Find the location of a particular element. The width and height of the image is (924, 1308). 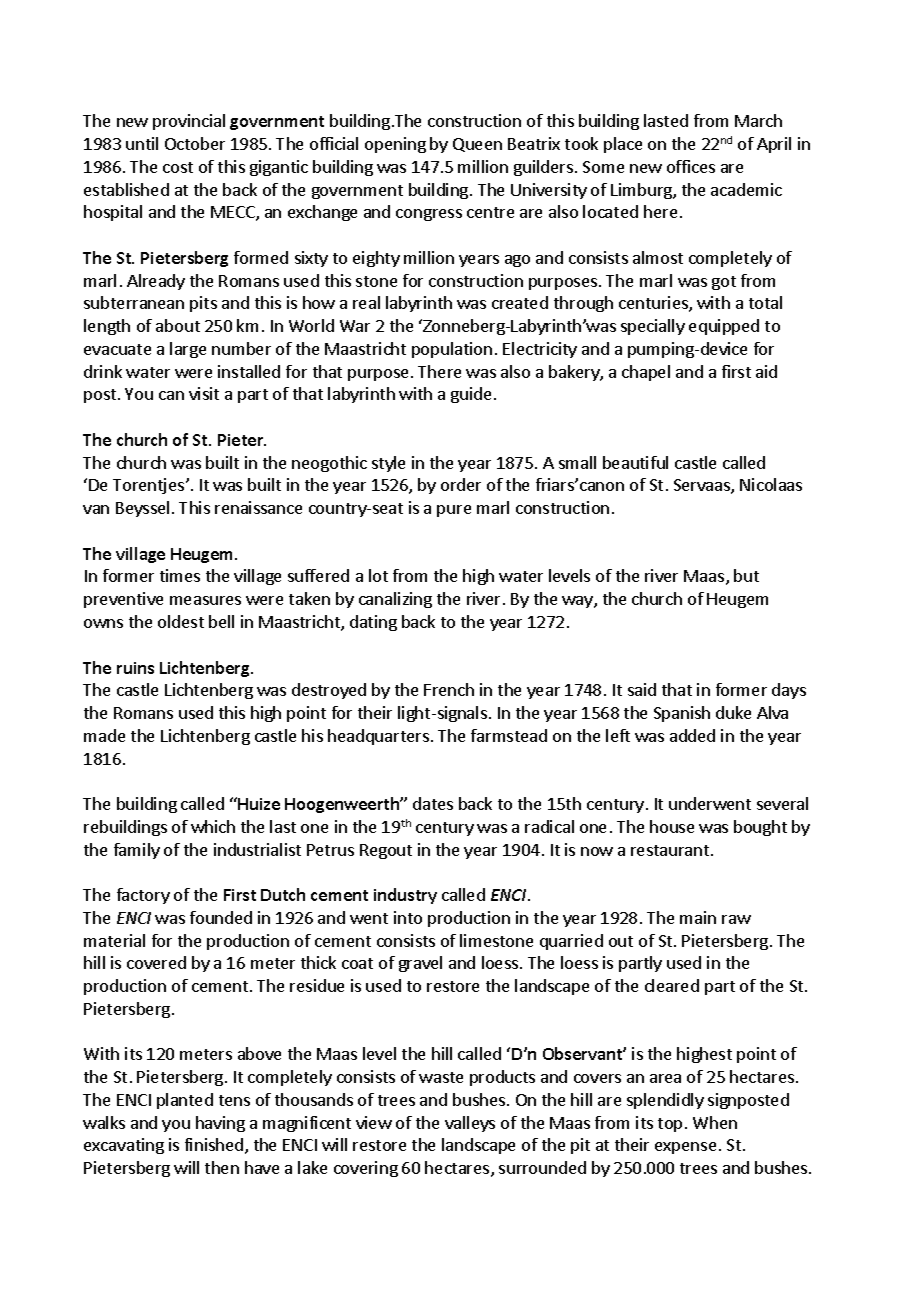

farmstead is located at coordinates (509, 735).
